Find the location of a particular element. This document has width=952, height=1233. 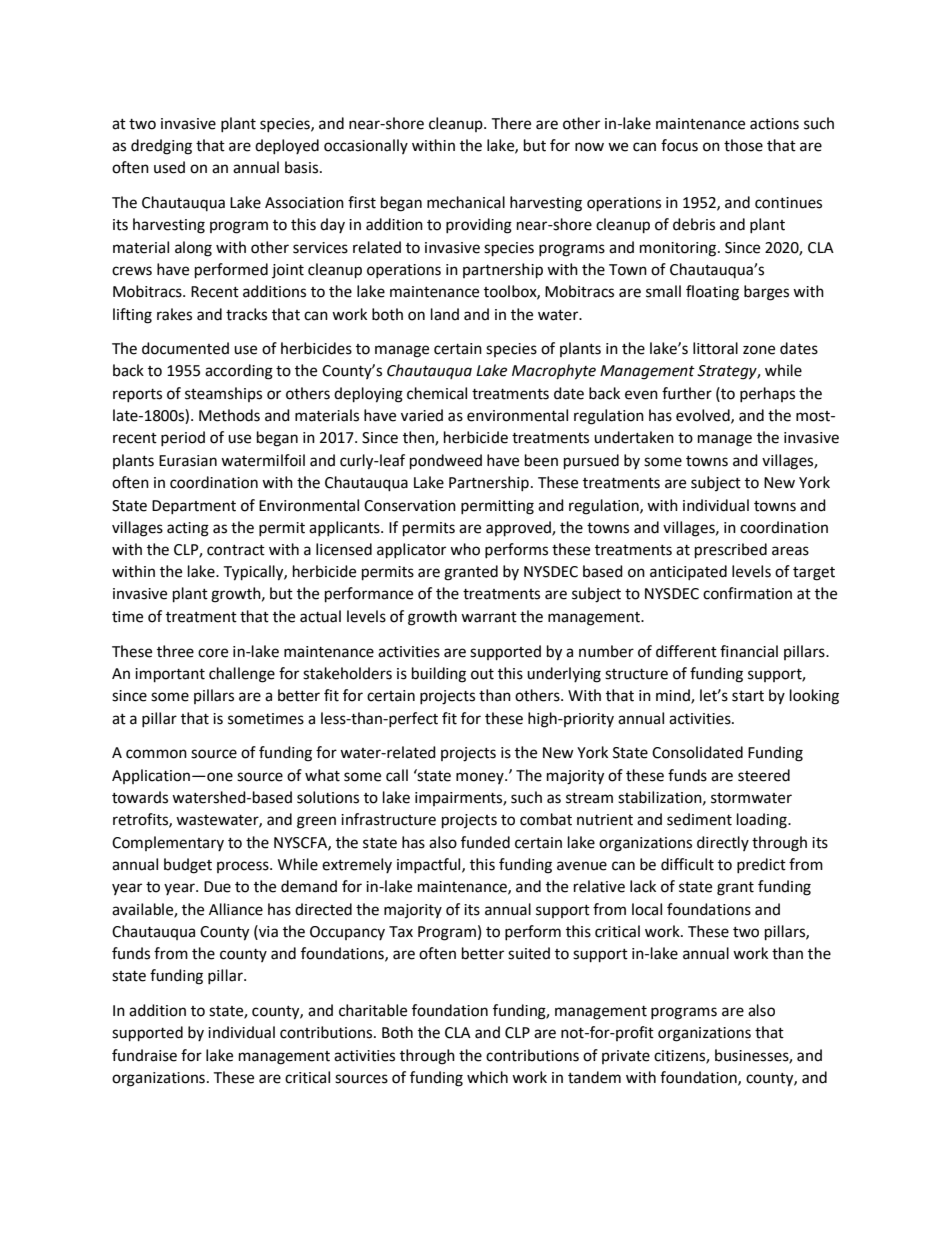

warrant is located at coordinates (489, 617).
